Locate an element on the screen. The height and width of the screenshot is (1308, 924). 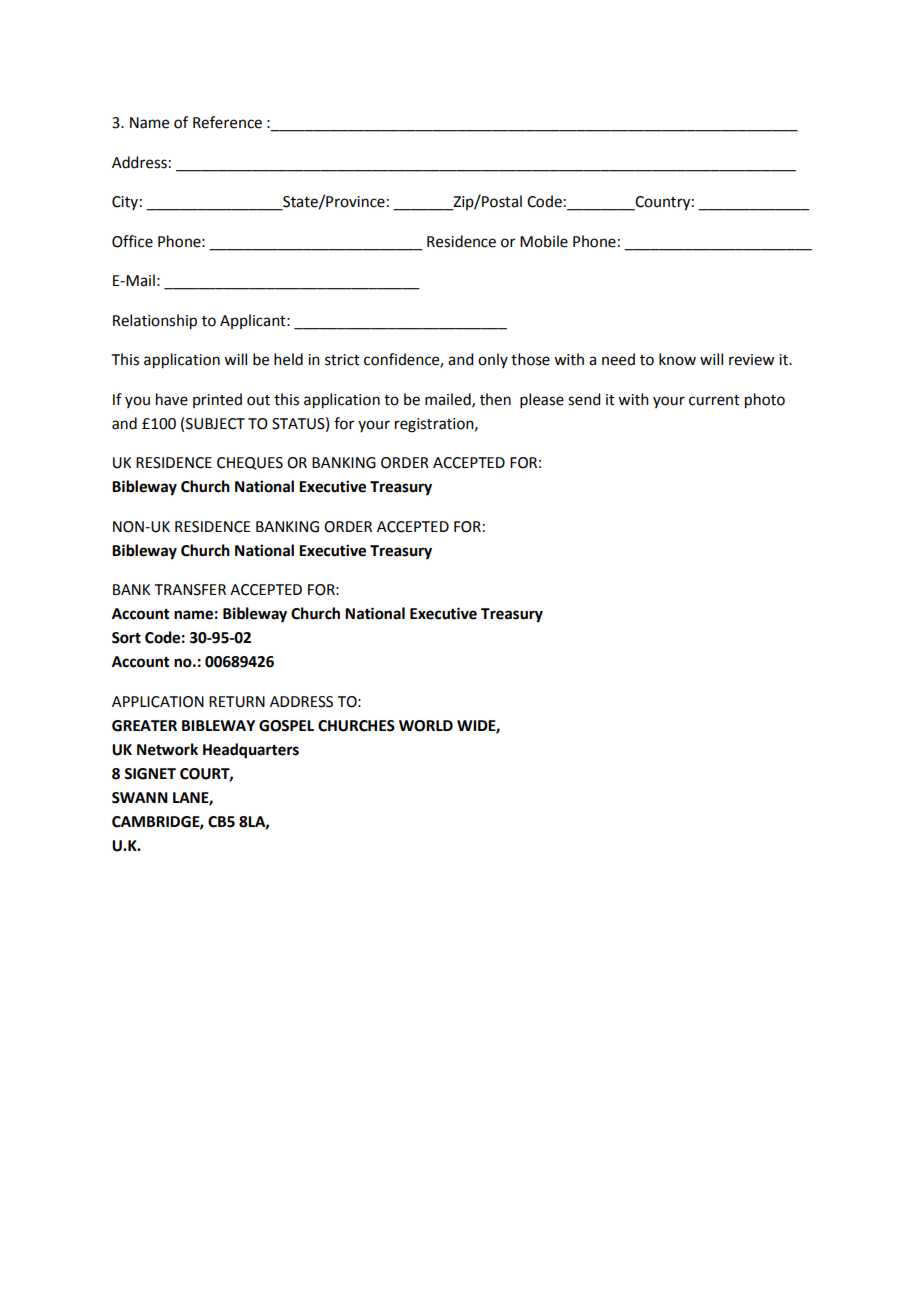
know is located at coordinates (677, 359).
